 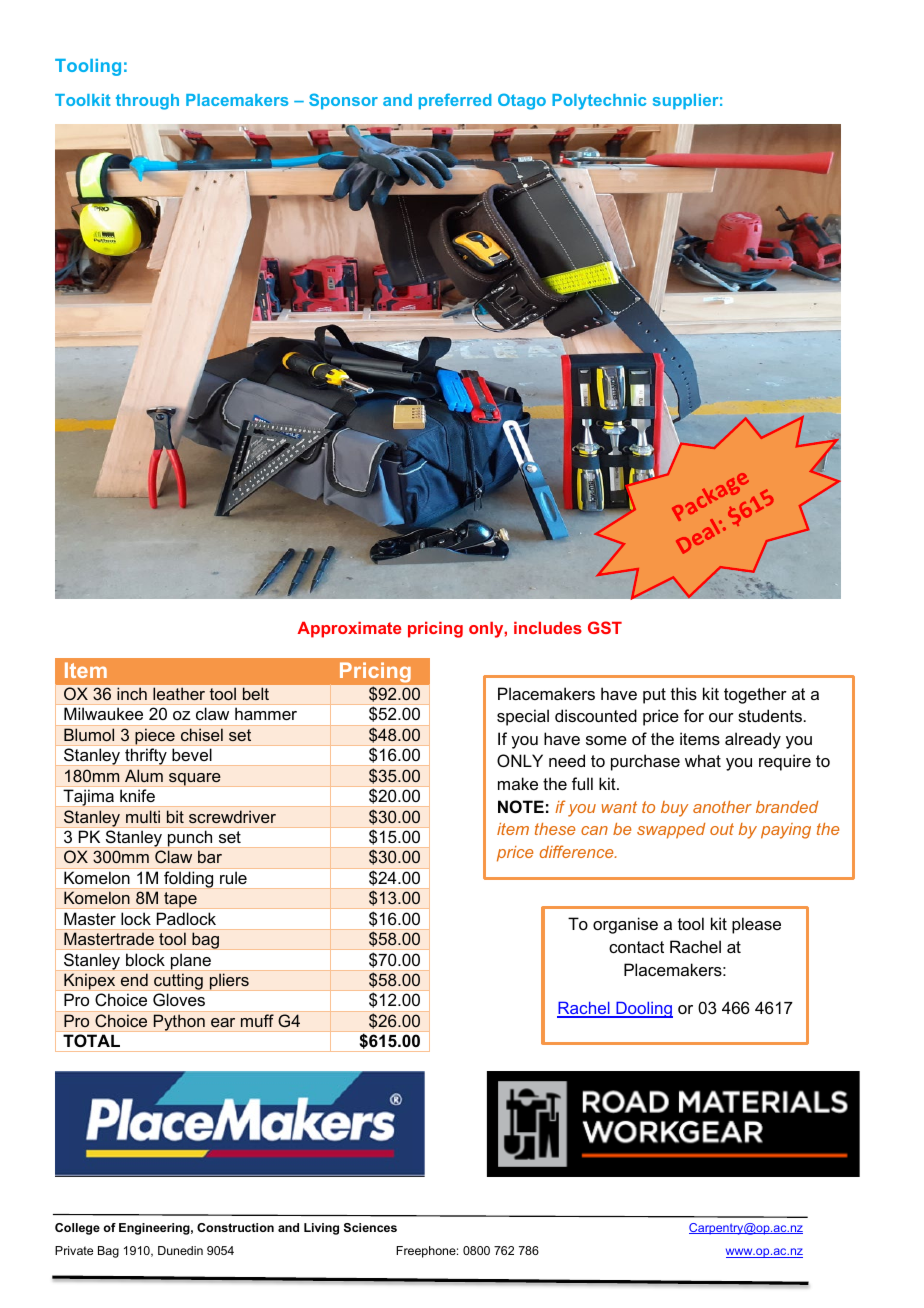 I want to click on through, so click(x=147, y=102).
